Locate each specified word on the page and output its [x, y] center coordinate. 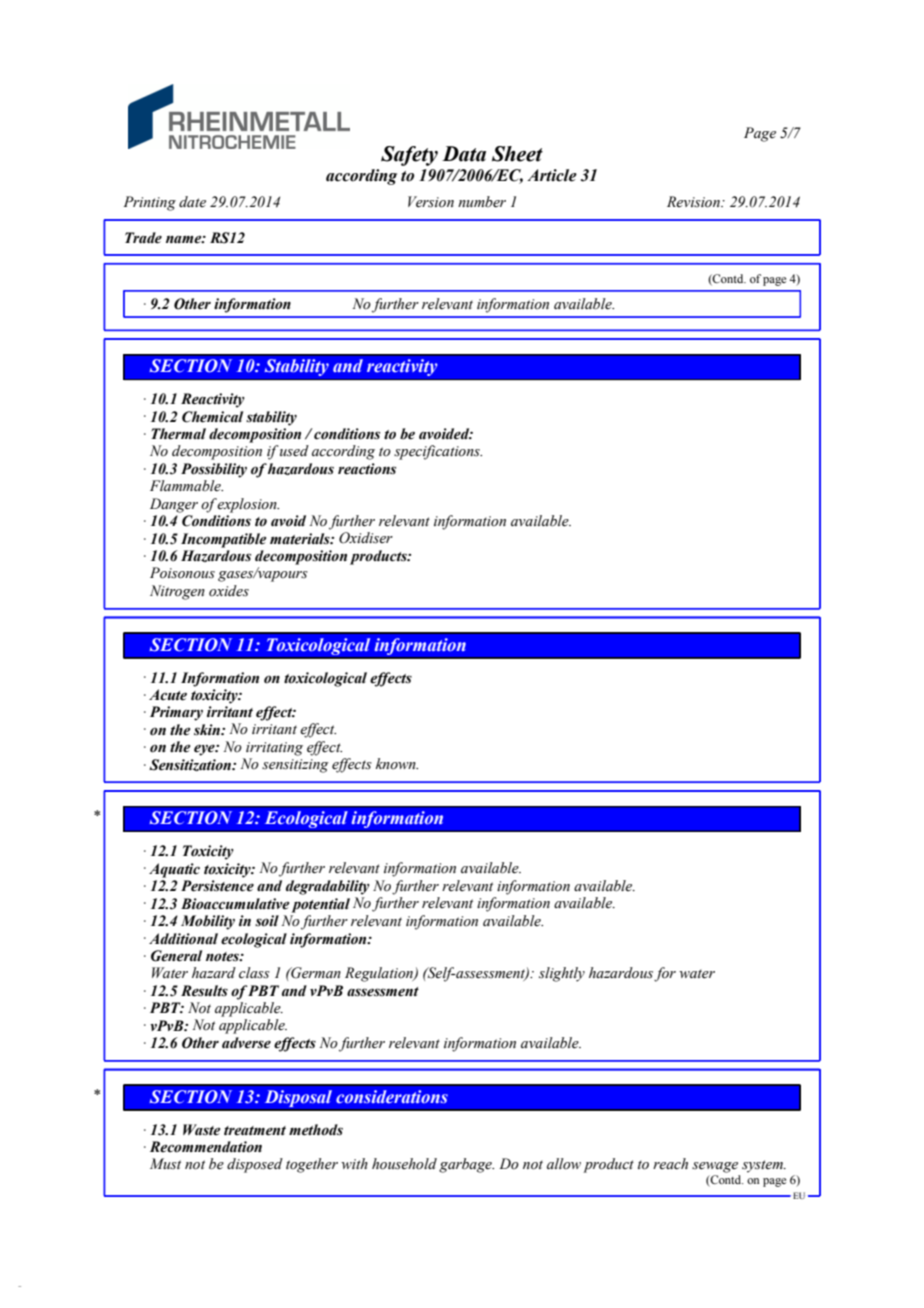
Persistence [217, 886]
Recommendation [206, 1147]
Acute [168, 695]
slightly [562, 974]
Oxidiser [366, 538]
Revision [694, 202]
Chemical [212, 417]
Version [431, 202]
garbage [466, 1165]
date [192, 201]
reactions [367, 469]
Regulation [380, 974]
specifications [438, 452]
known [397, 763]
